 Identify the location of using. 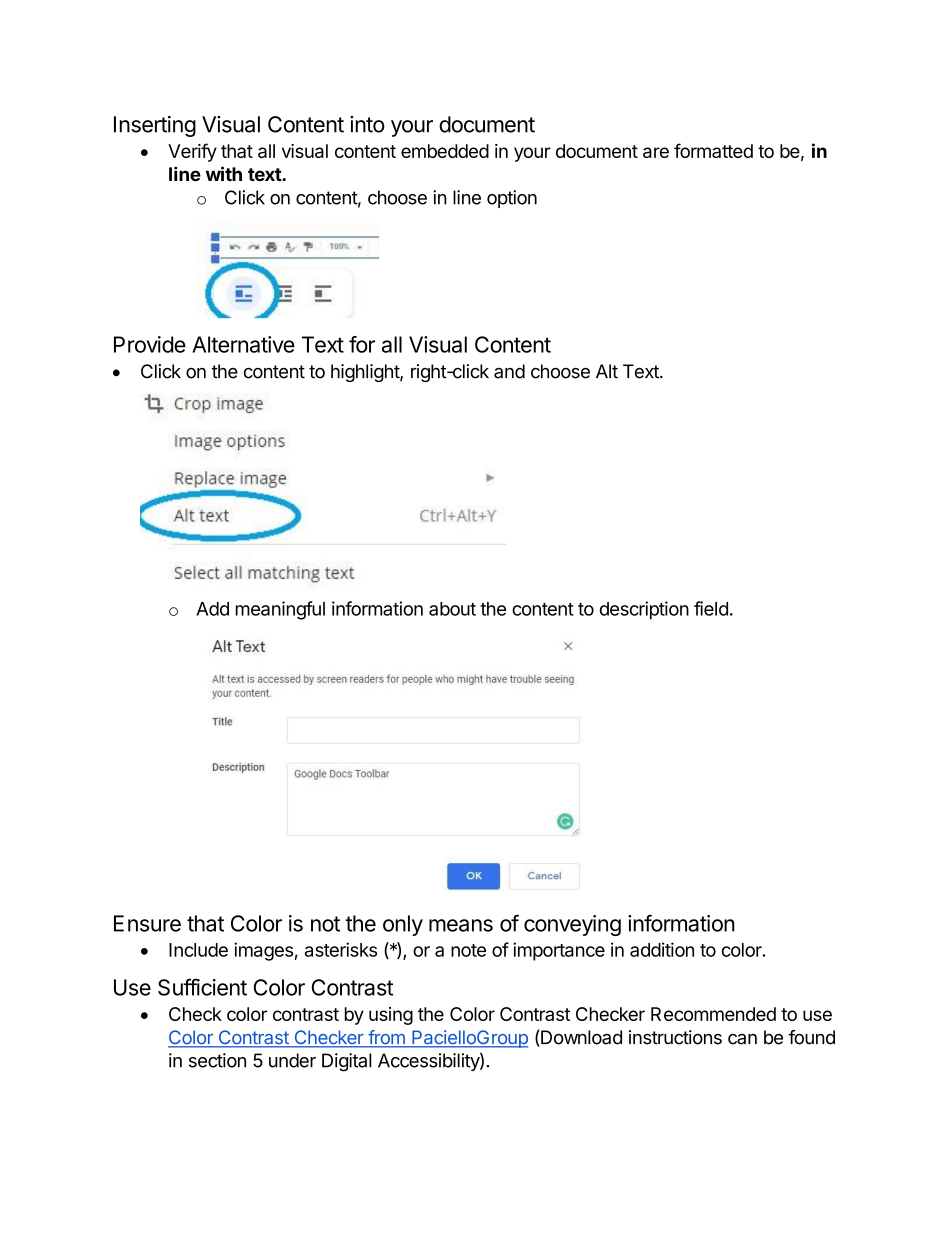
(391, 1016).
